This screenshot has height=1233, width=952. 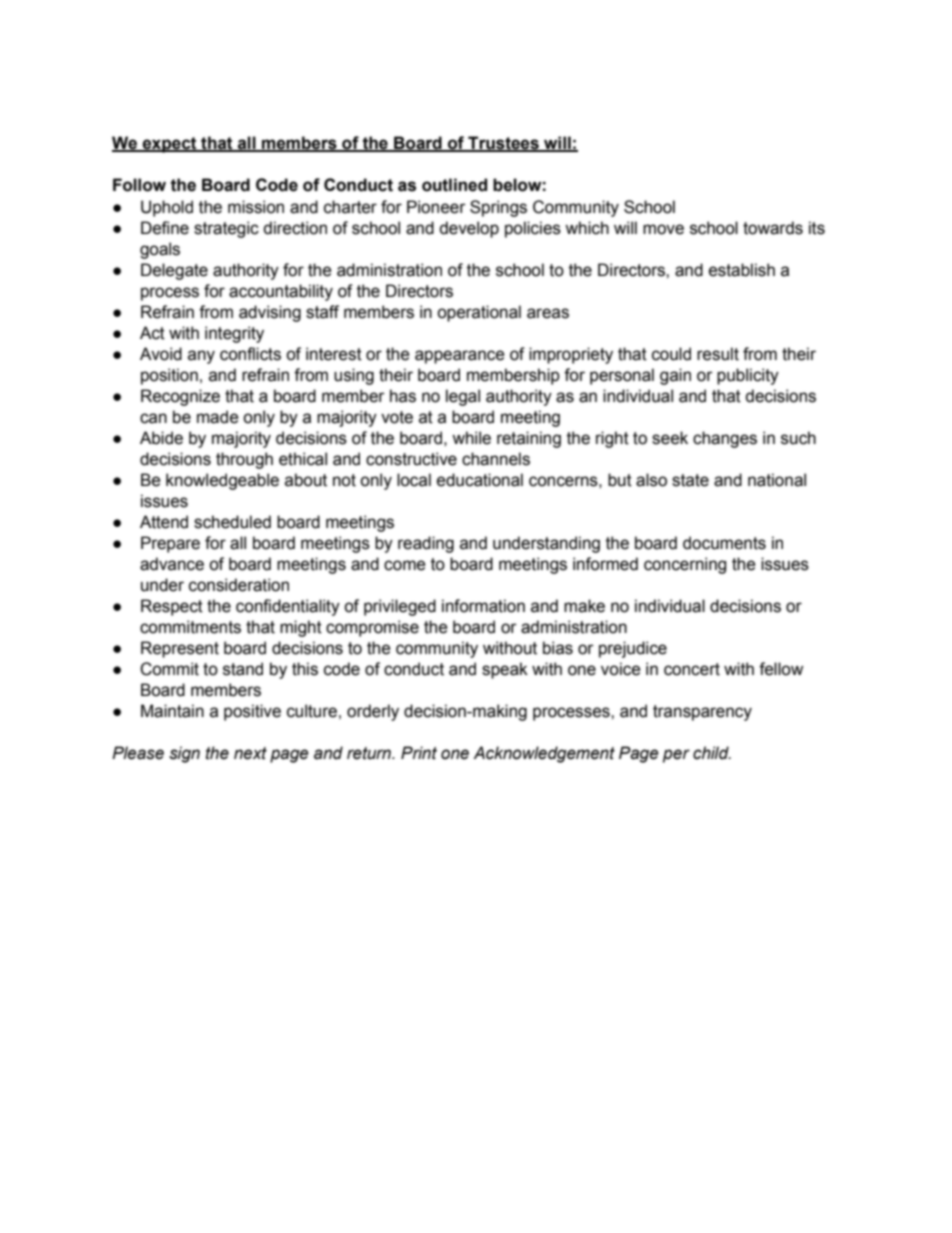 What do you see at coordinates (503, 144) in the screenshot?
I see `Trustees` at bounding box center [503, 144].
